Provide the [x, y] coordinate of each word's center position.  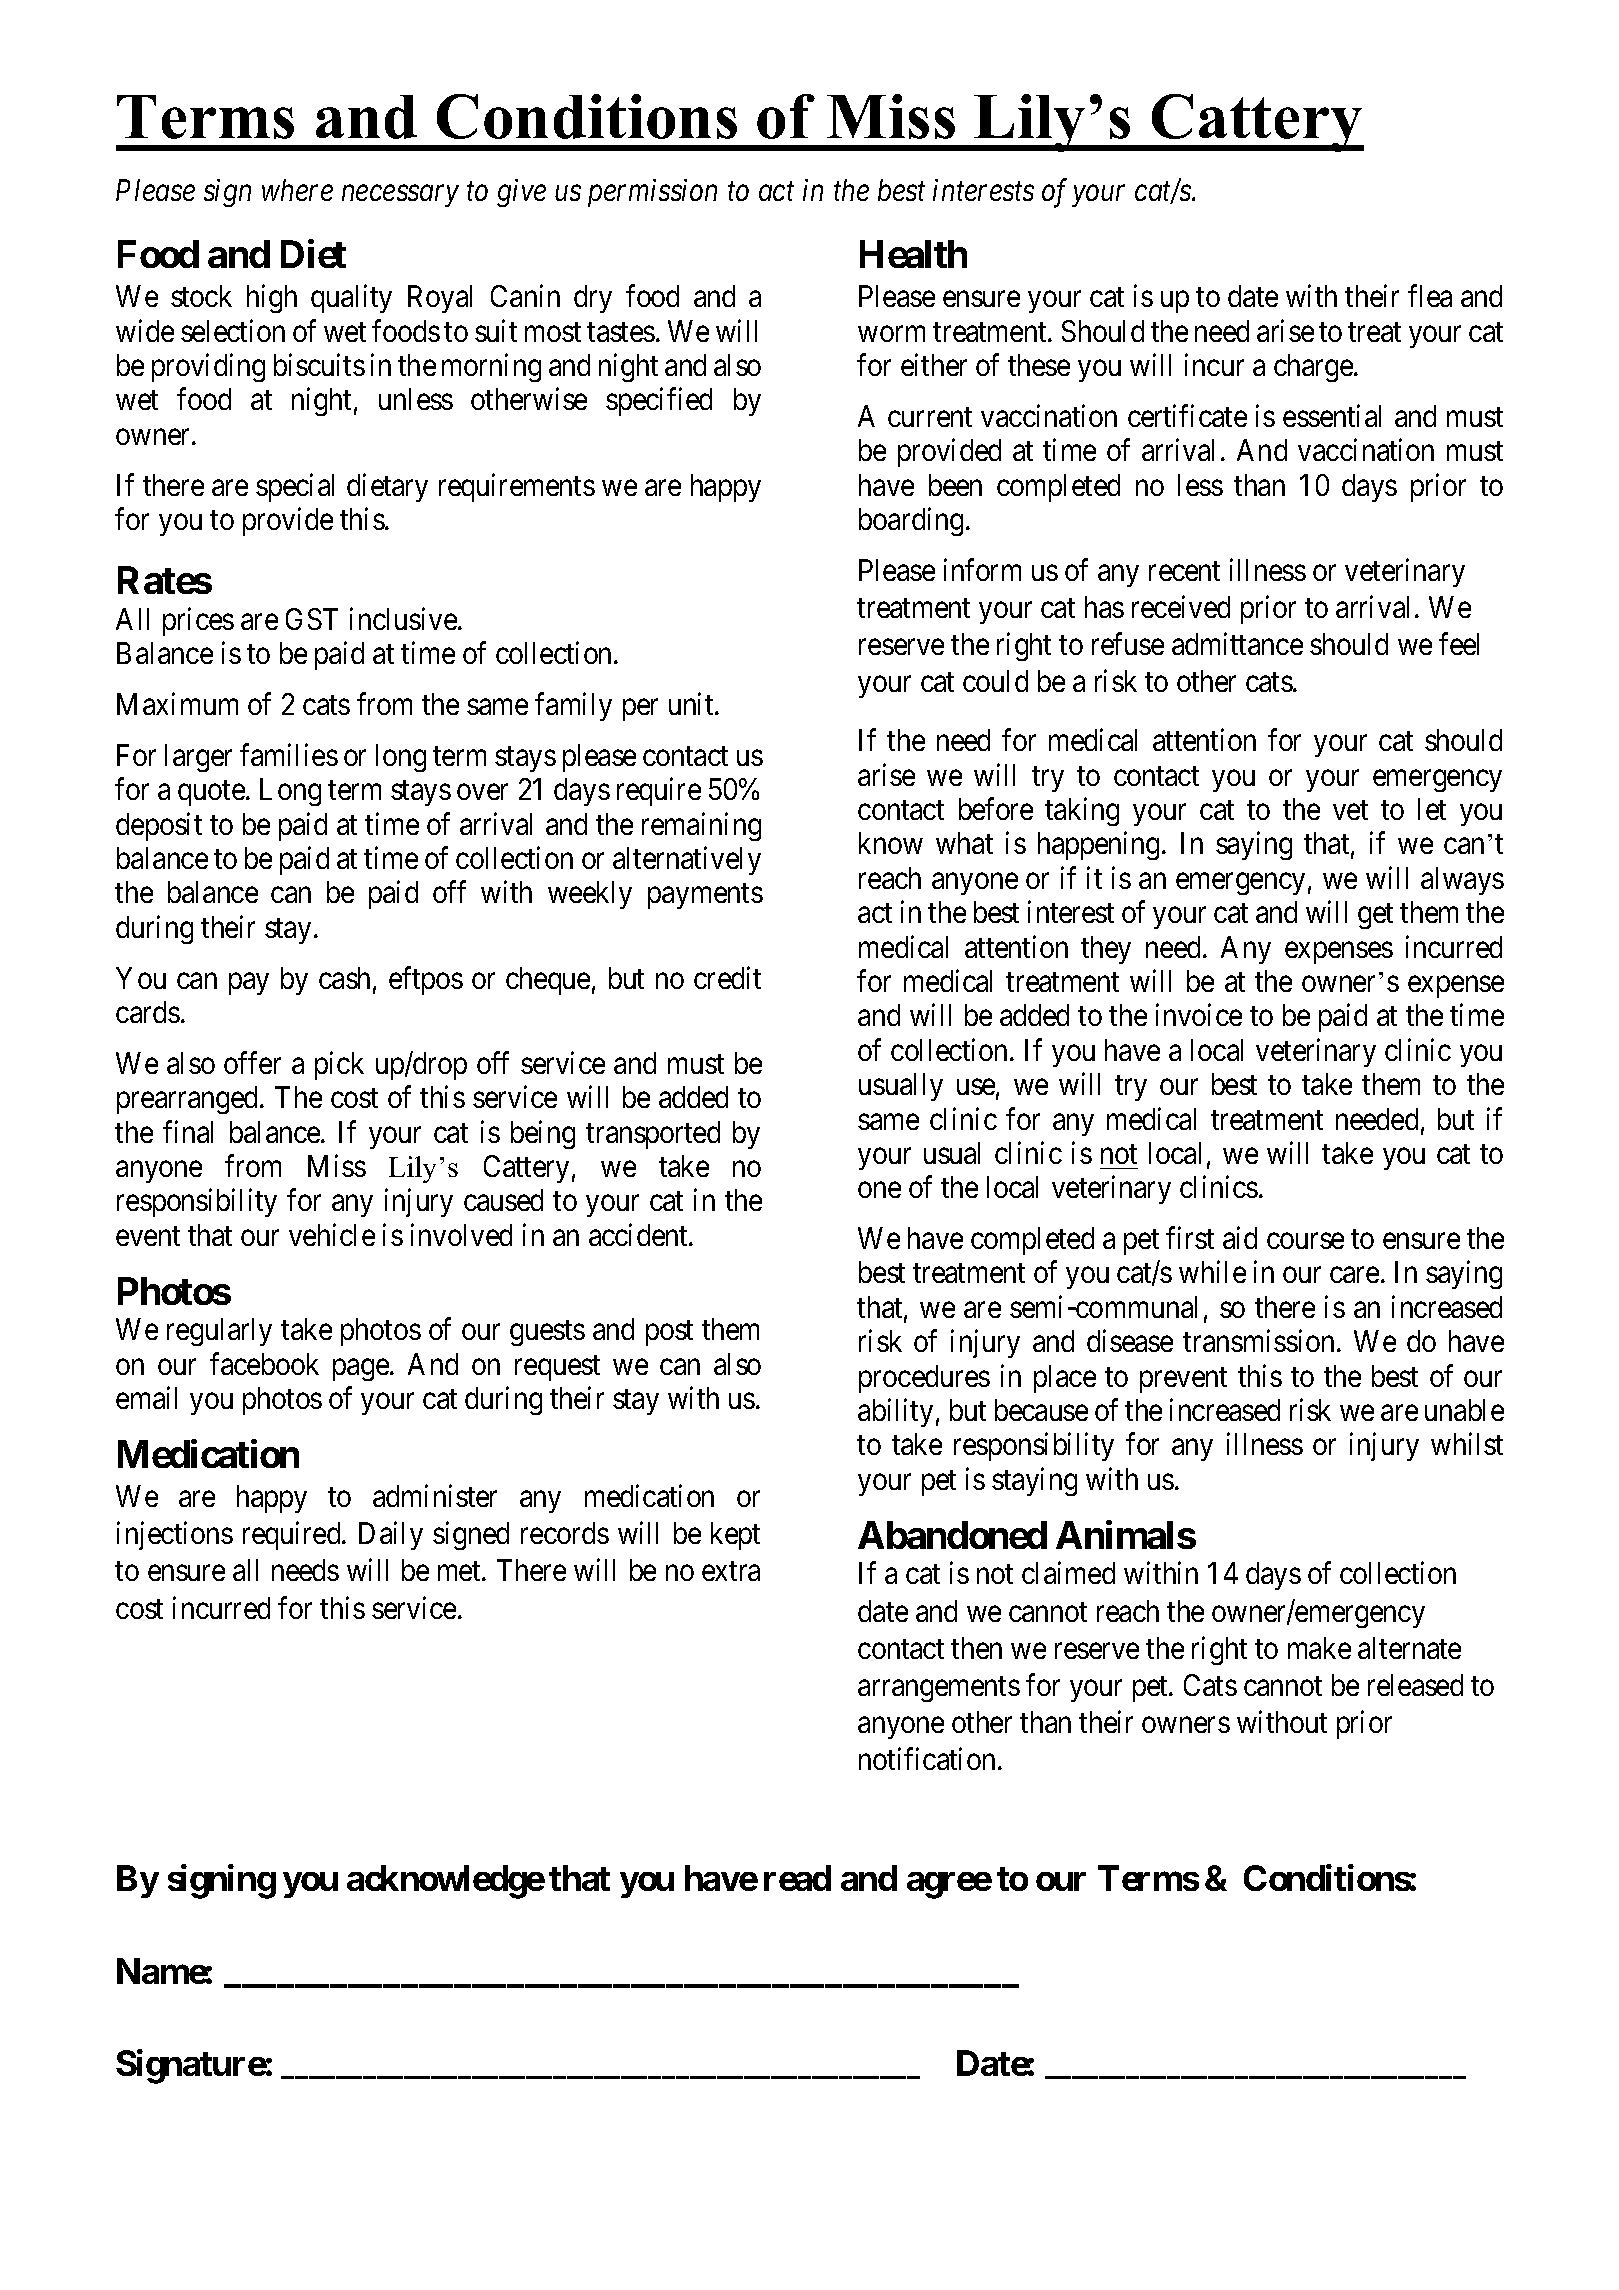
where [297, 190]
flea [1430, 296]
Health [913, 254]
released [1415, 1685]
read [797, 1878]
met [460, 1571]
